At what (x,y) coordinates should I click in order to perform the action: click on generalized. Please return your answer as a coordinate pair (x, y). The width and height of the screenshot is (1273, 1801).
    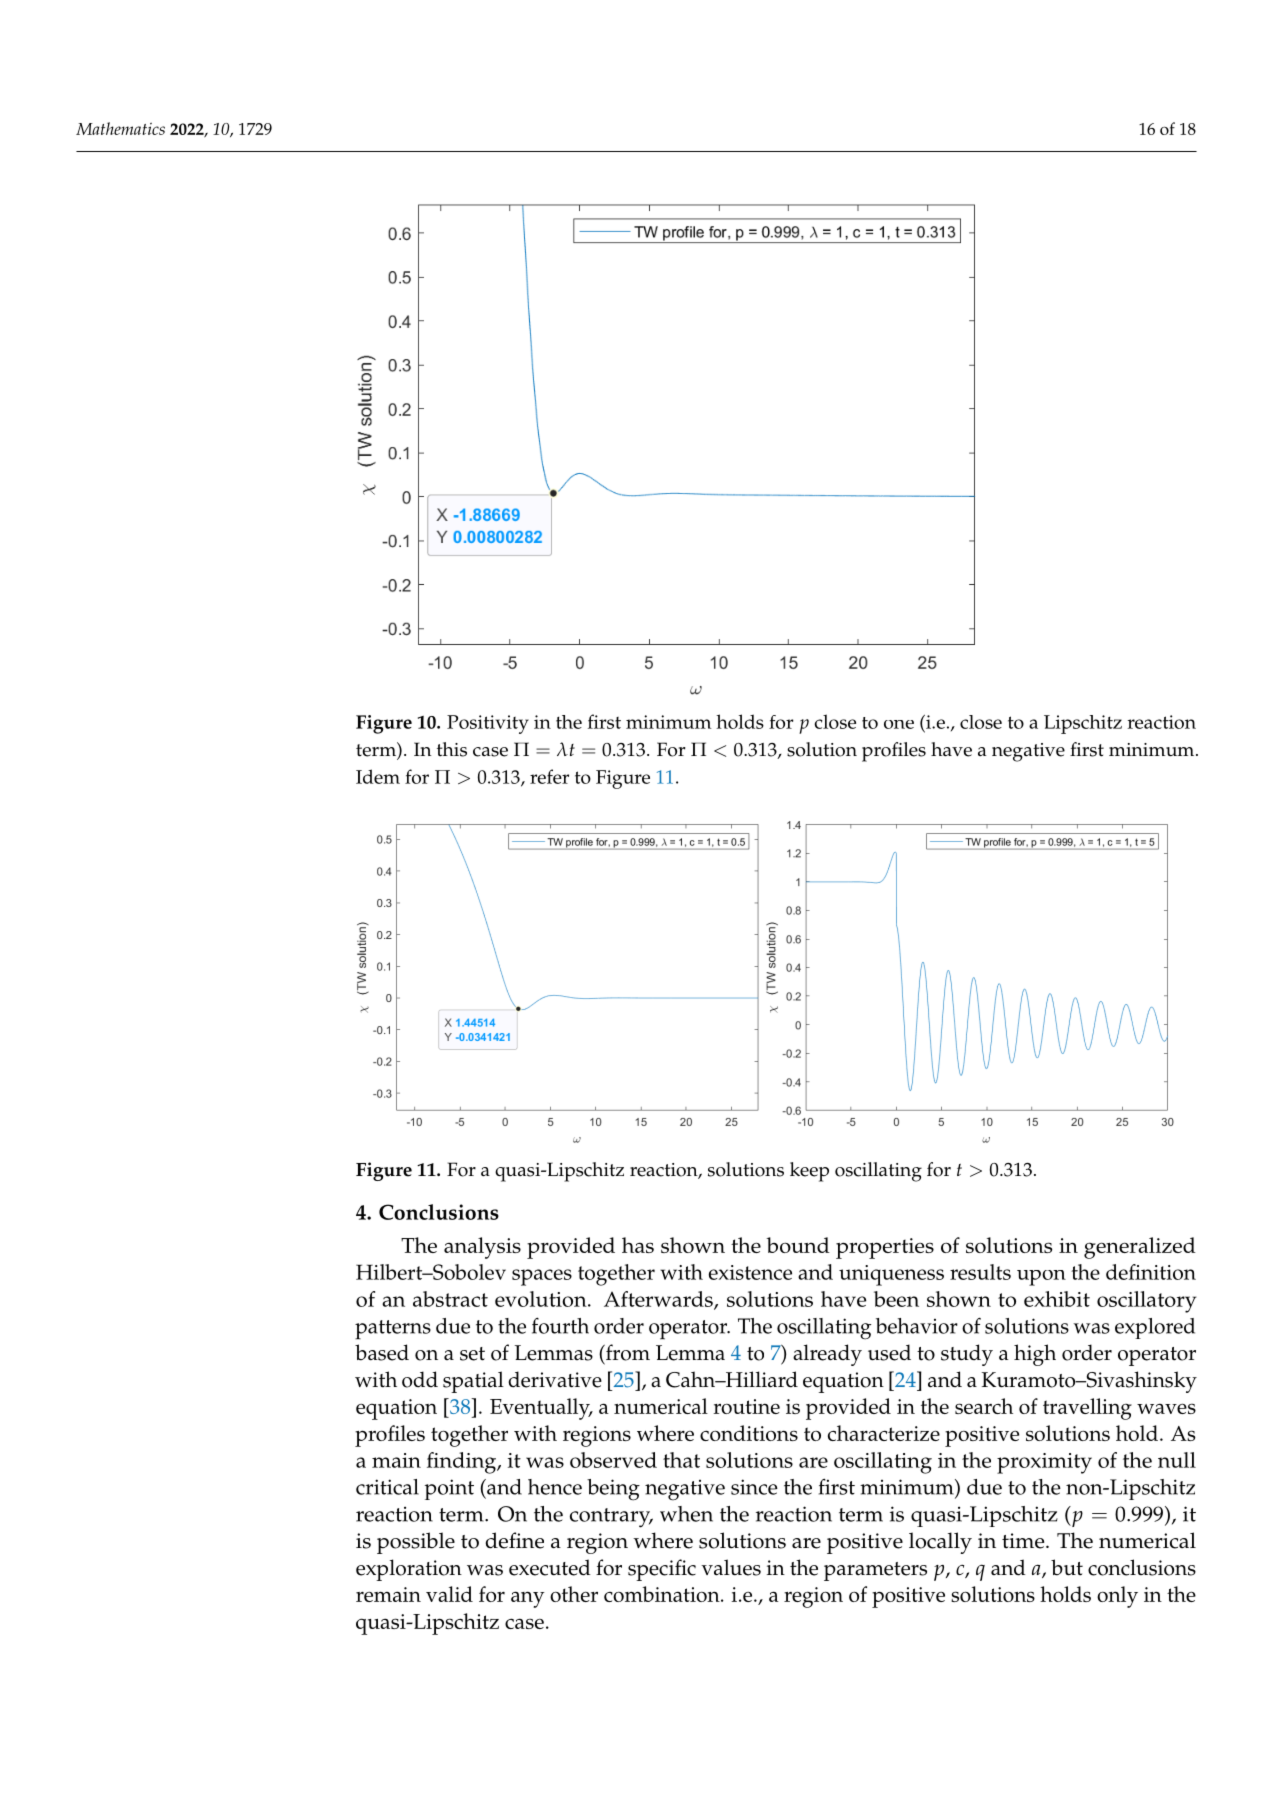
    Looking at the image, I should click on (1140, 1248).
